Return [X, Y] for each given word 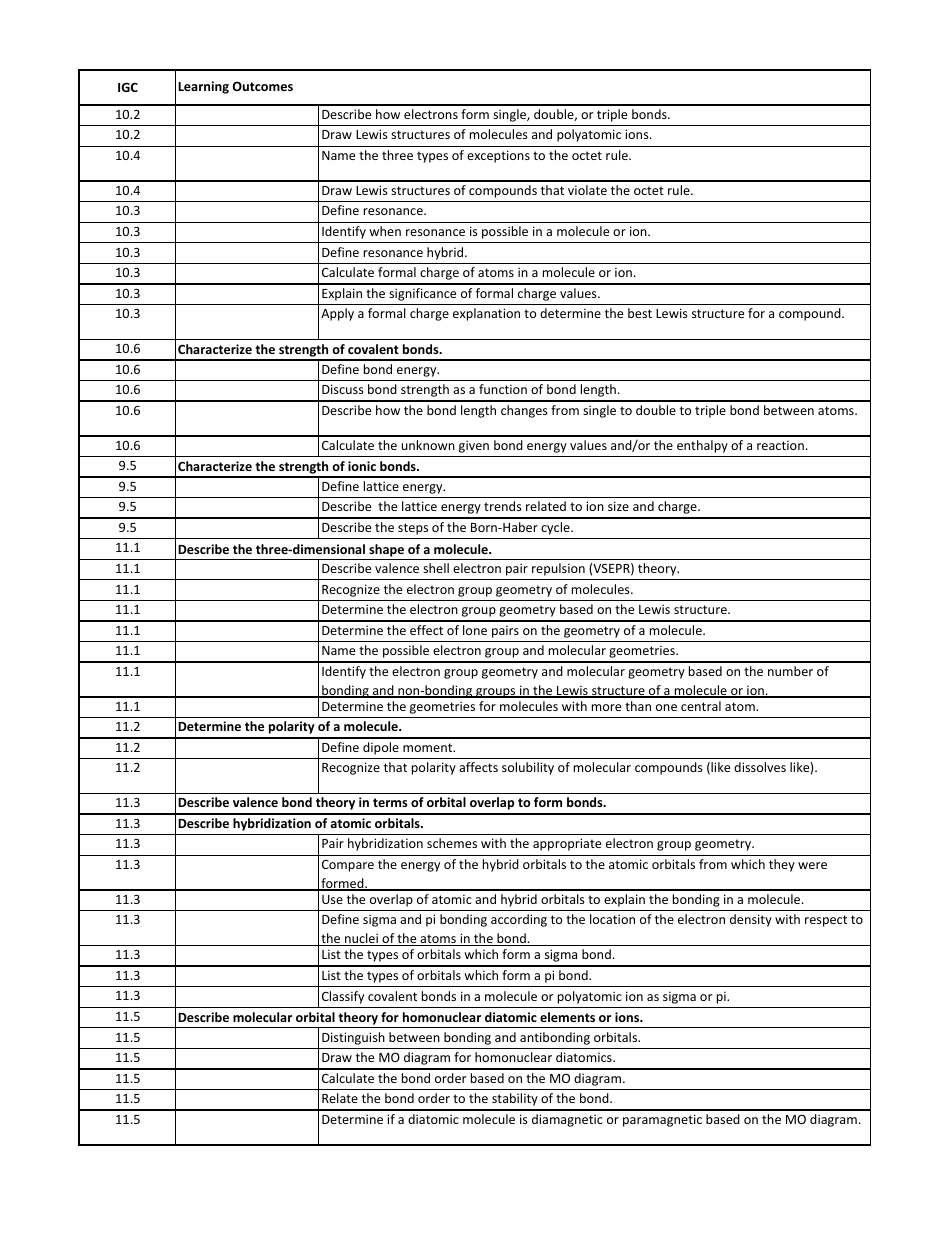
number [790, 671]
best [640, 313]
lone [475, 630]
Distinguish [353, 1038]
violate [587, 190]
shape [386, 550]
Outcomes [263, 86]
